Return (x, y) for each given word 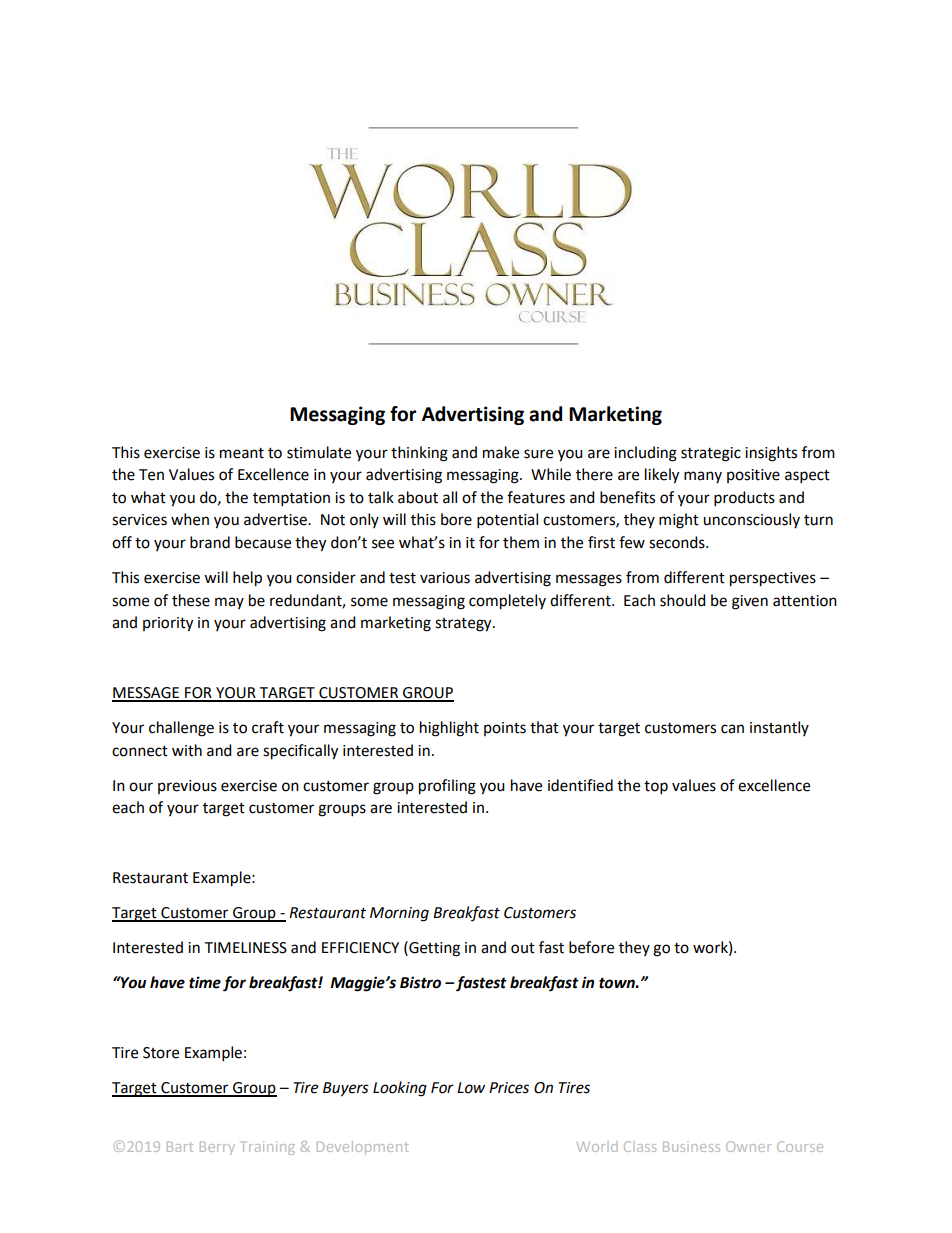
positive (753, 476)
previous (187, 787)
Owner (748, 1146)
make (501, 452)
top (656, 788)
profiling (447, 787)
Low (471, 1088)
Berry (217, 1148)
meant (242, 453)
